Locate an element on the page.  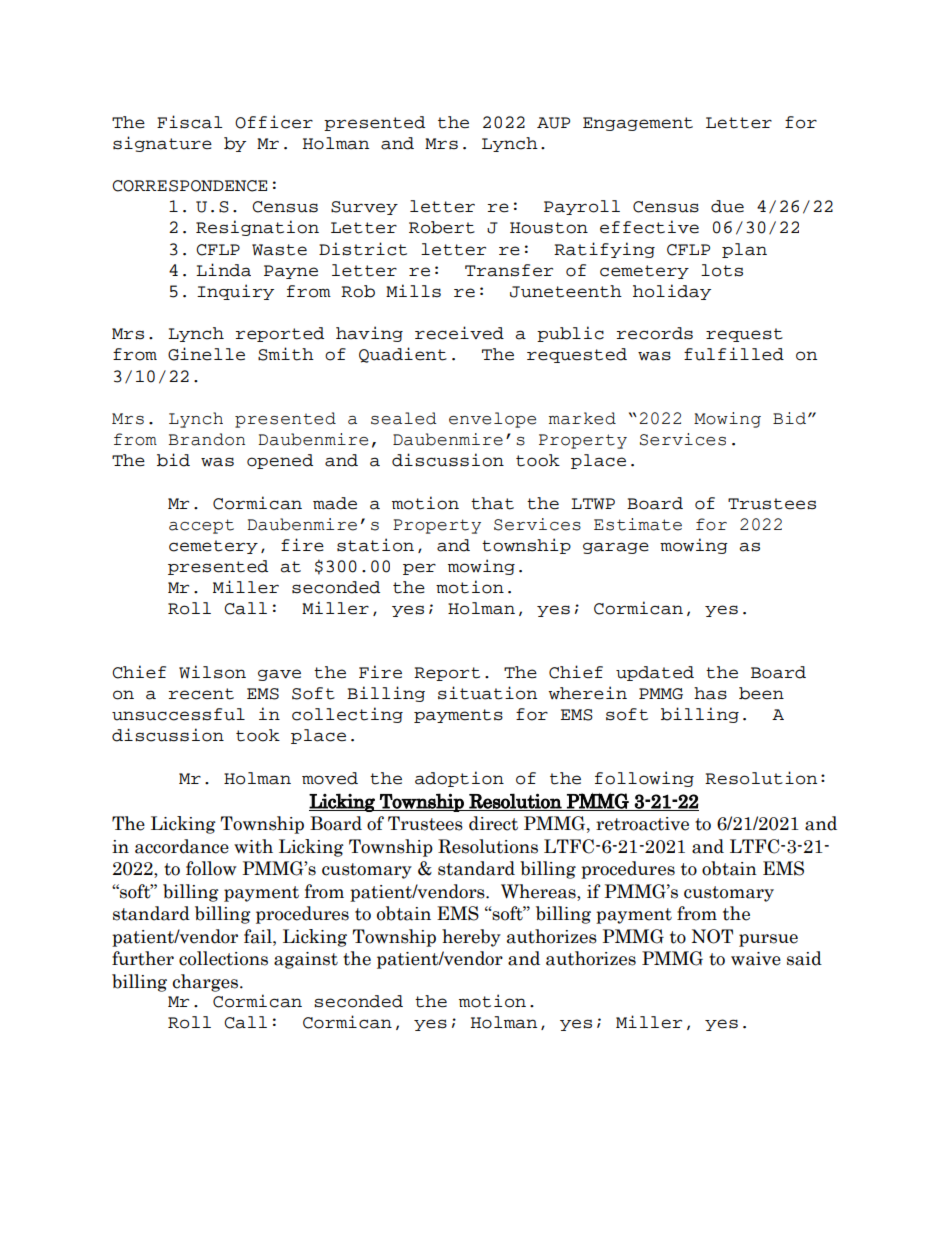
Smith is located at coordinates (286, 354).
